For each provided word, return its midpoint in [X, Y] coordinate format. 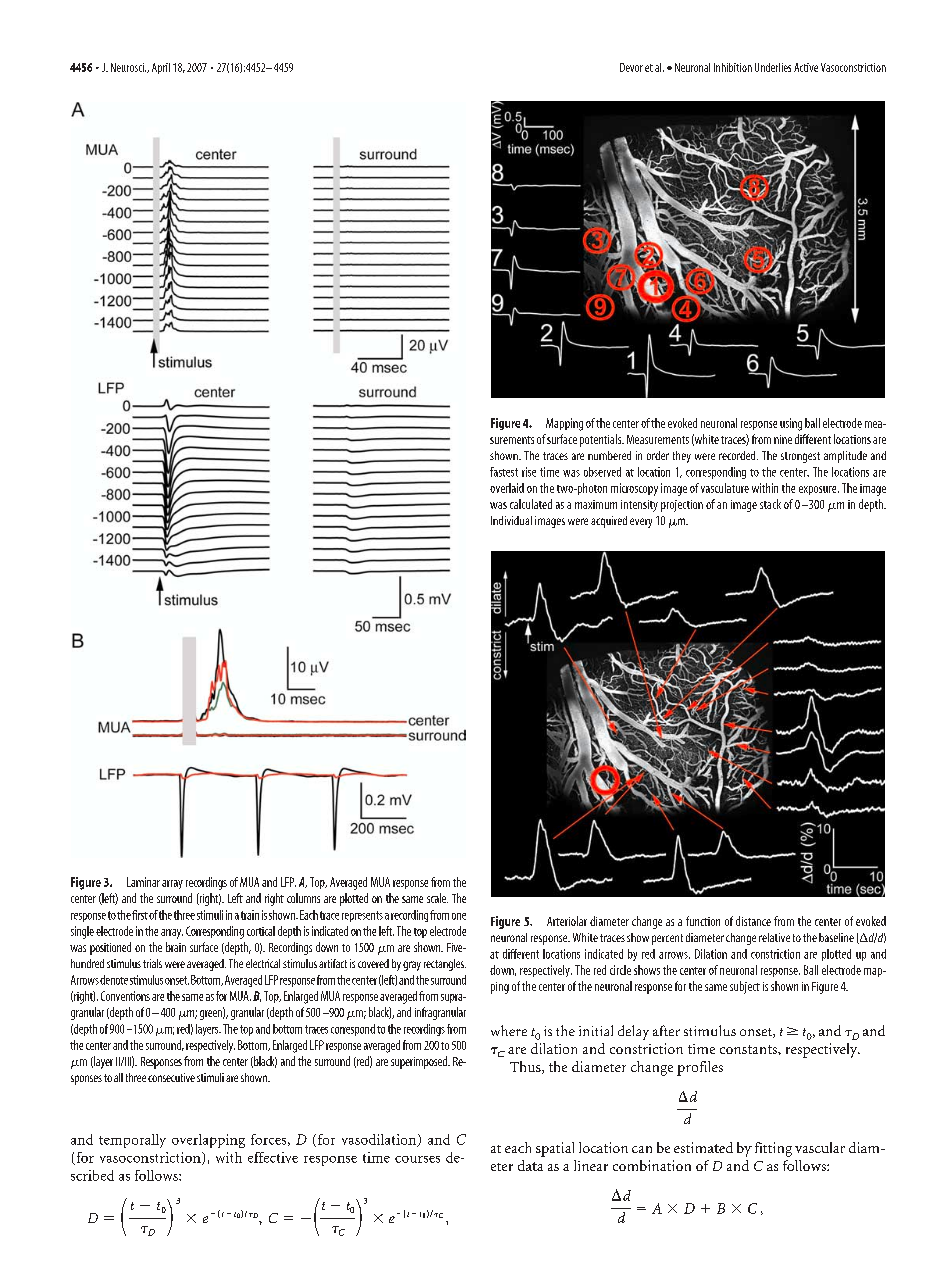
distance [753, 921]
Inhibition [733, 67]
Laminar [143, 882]
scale [437, 898]
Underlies [773, 67]
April [161, 68]
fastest [504, 472]
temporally [132, 1141]
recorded [738, 455]
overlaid [507, 488]
